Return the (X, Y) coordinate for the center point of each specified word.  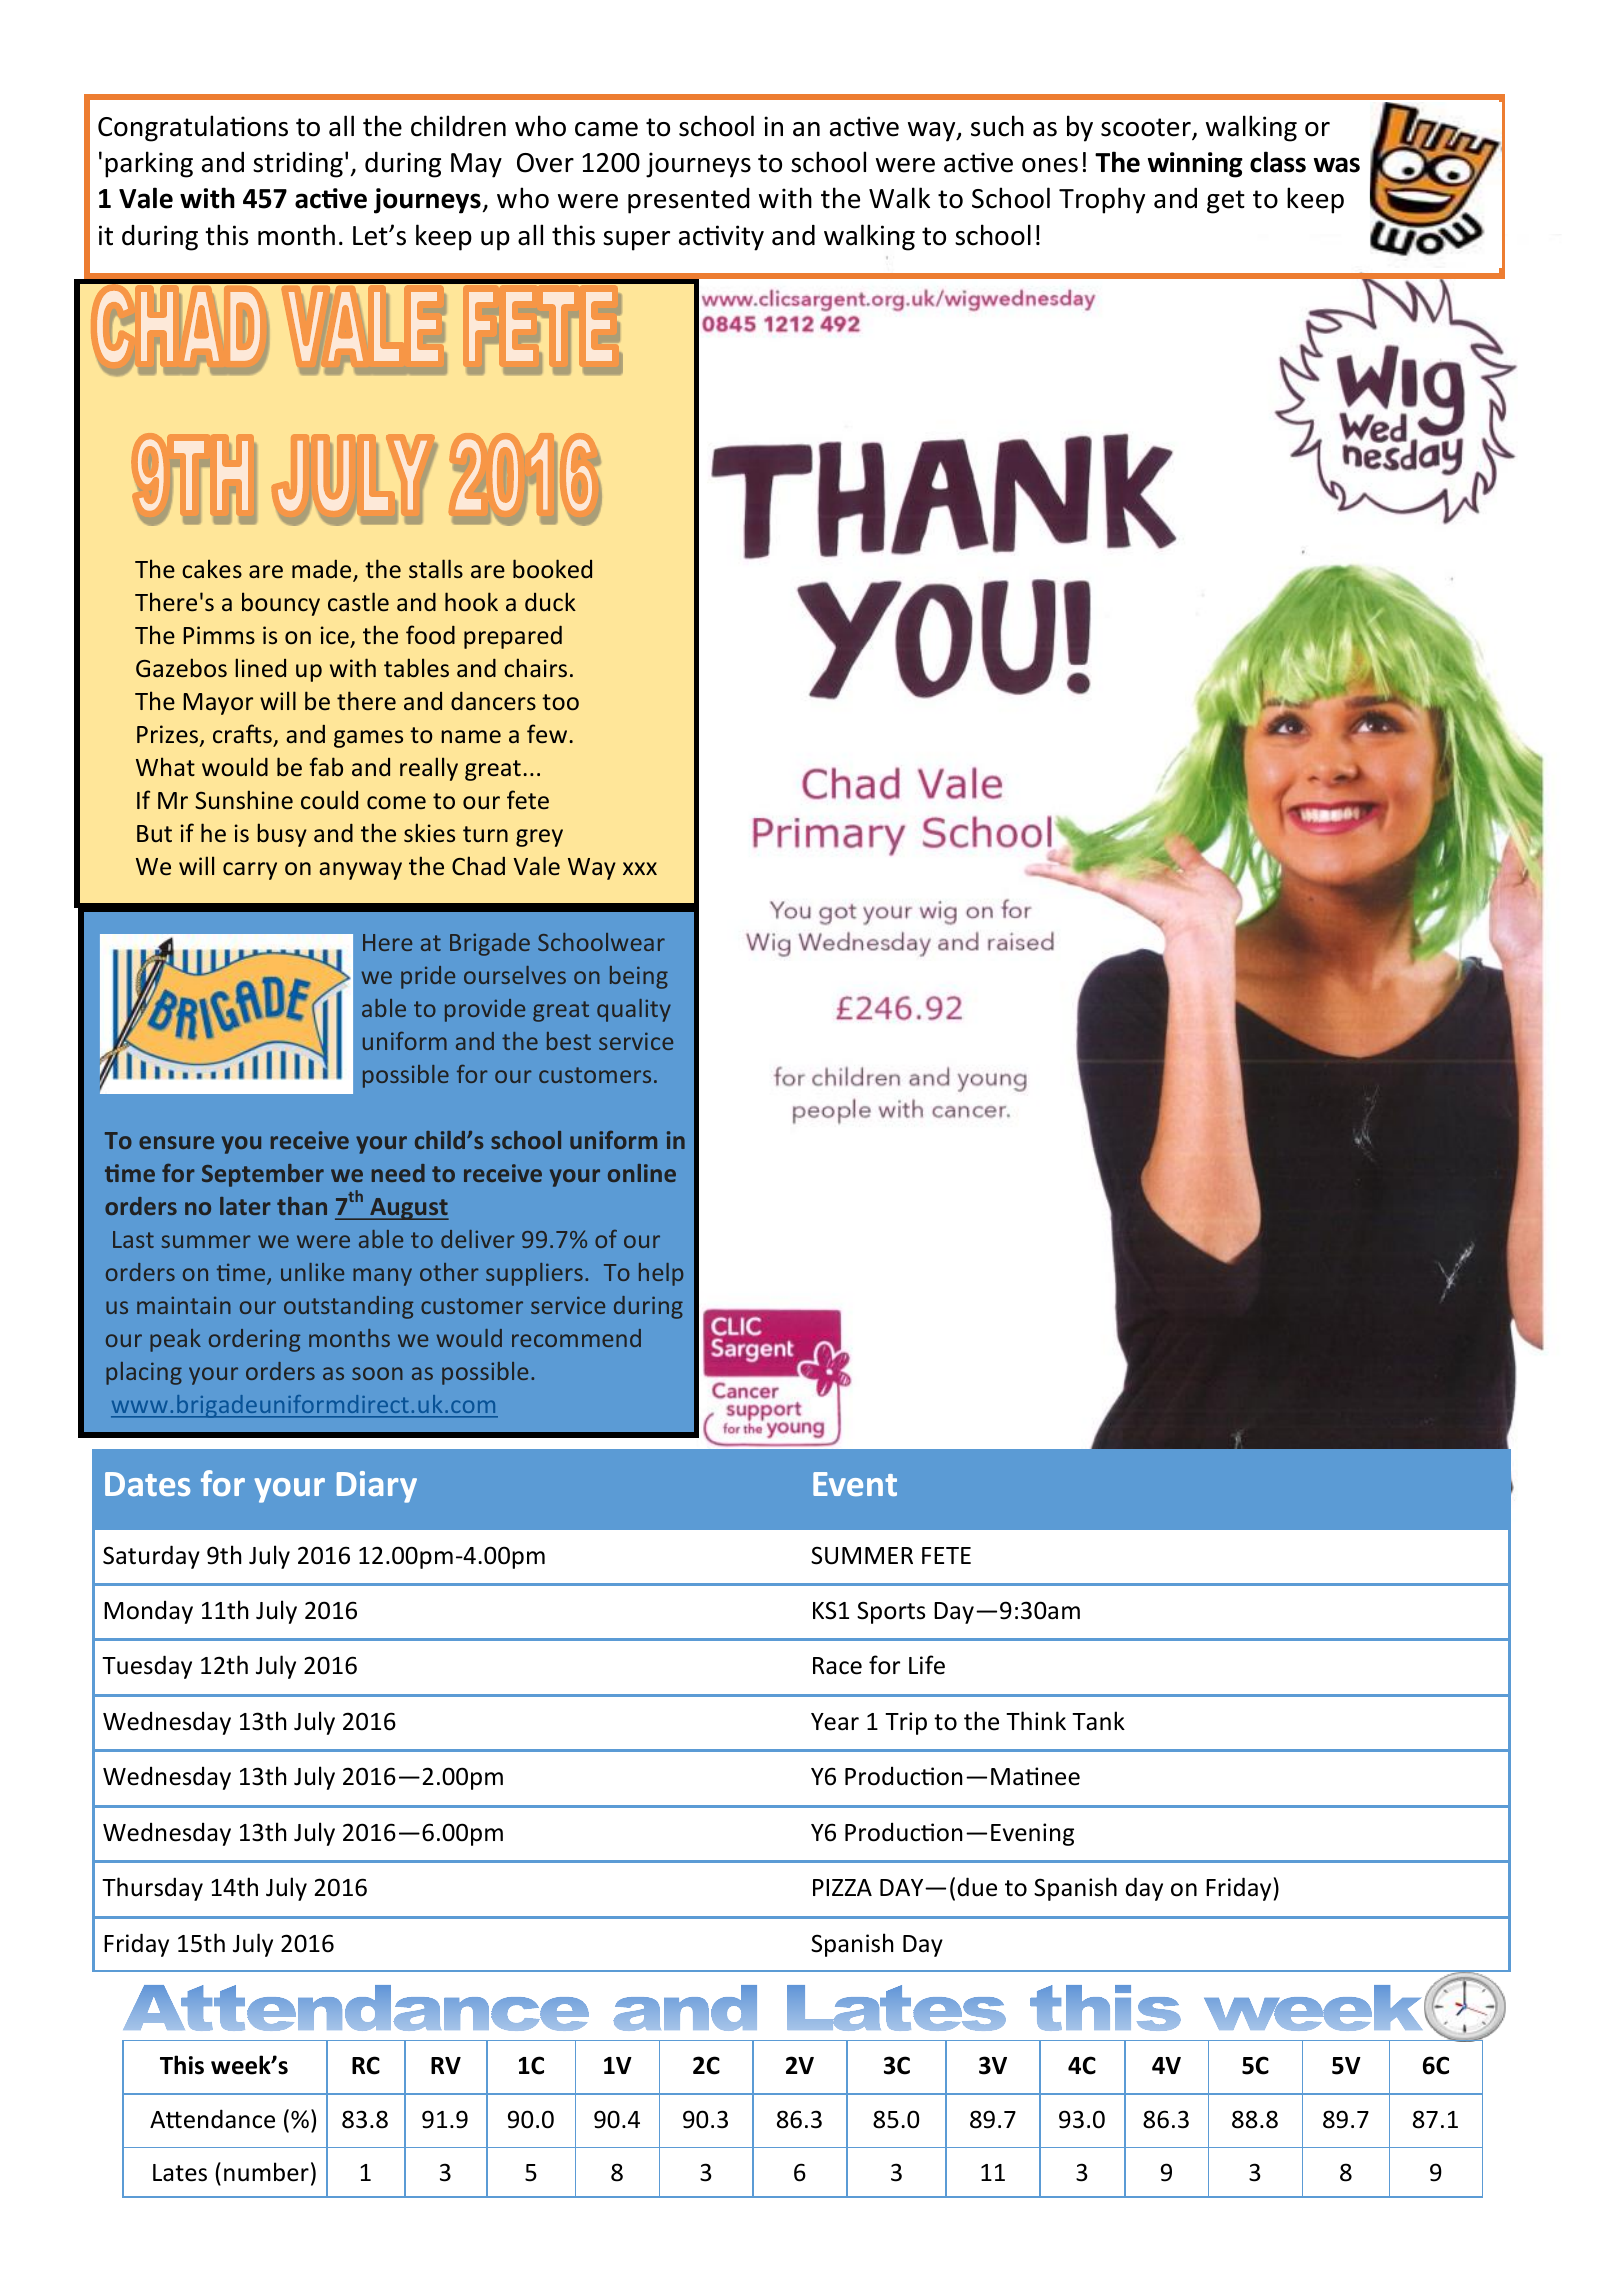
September (263, 1175)
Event (855, 1484)
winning (1195, 165)
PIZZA (842, 1887)
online (642, 1173)
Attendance (212, 2119)
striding (298, 165)
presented (689, 201)
